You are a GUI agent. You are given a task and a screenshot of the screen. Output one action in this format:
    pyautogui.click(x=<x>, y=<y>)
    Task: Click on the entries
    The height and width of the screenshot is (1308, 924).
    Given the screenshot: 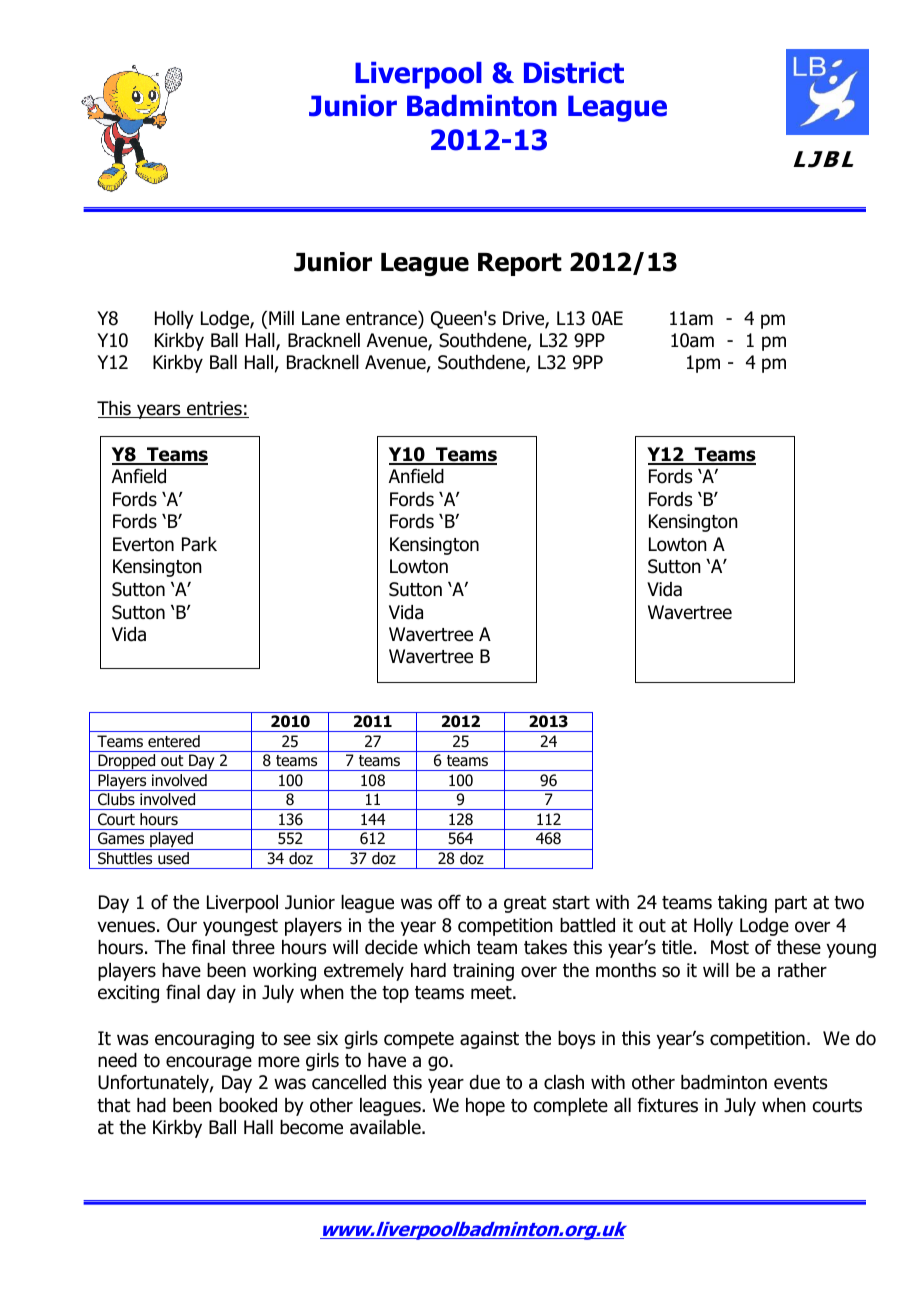 What is the action you would take?
    pyautogui.click(x=214, y=409)
